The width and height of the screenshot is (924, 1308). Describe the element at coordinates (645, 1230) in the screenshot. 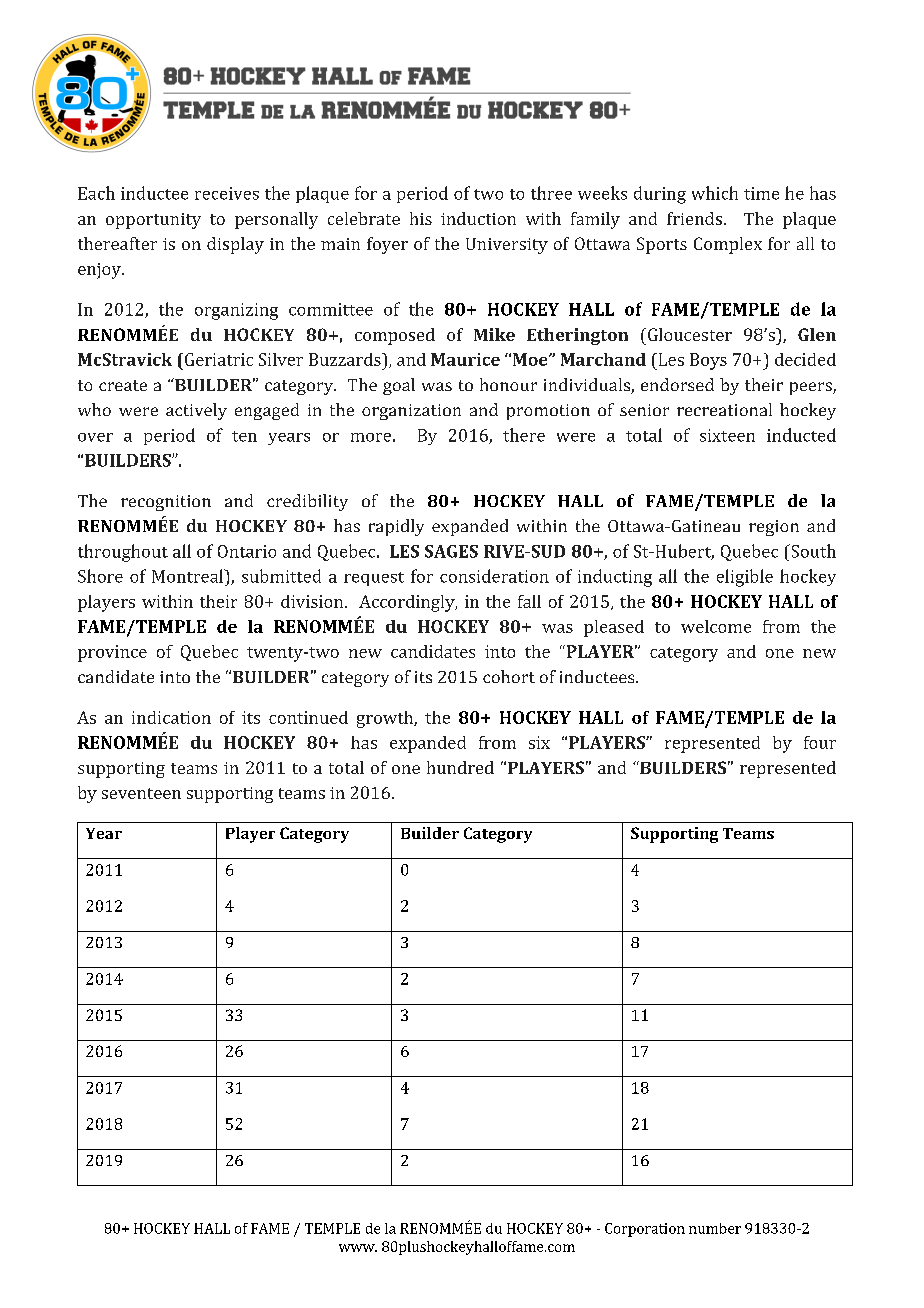

I see `Corporation` at that location.
